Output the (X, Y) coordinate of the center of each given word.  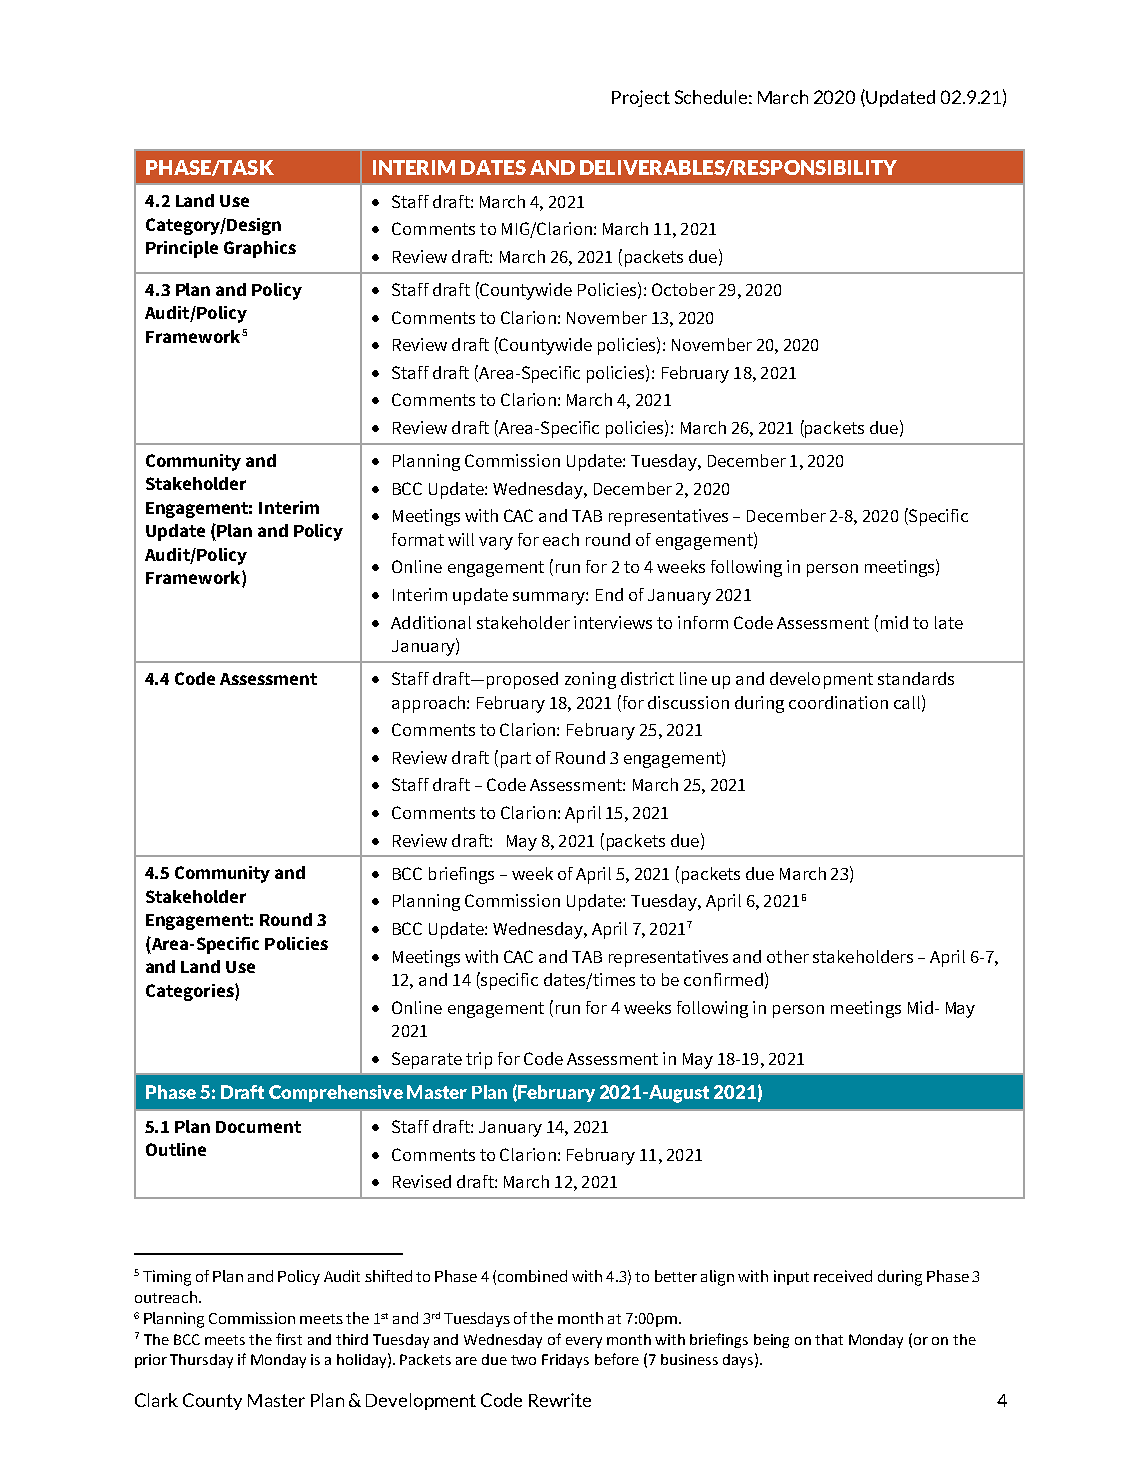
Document (258, 1127)
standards (916, 678)
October (683, 289)
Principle (182, 249)
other (788, 956)
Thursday (201, 1361)
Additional (431, 622)
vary (496, 543)
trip (479, 1060)
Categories (191, 992)
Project (641, 98)
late (949, 622)
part (516, 760)
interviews (613, 622)
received (843, 1276)
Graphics (260, 249)
